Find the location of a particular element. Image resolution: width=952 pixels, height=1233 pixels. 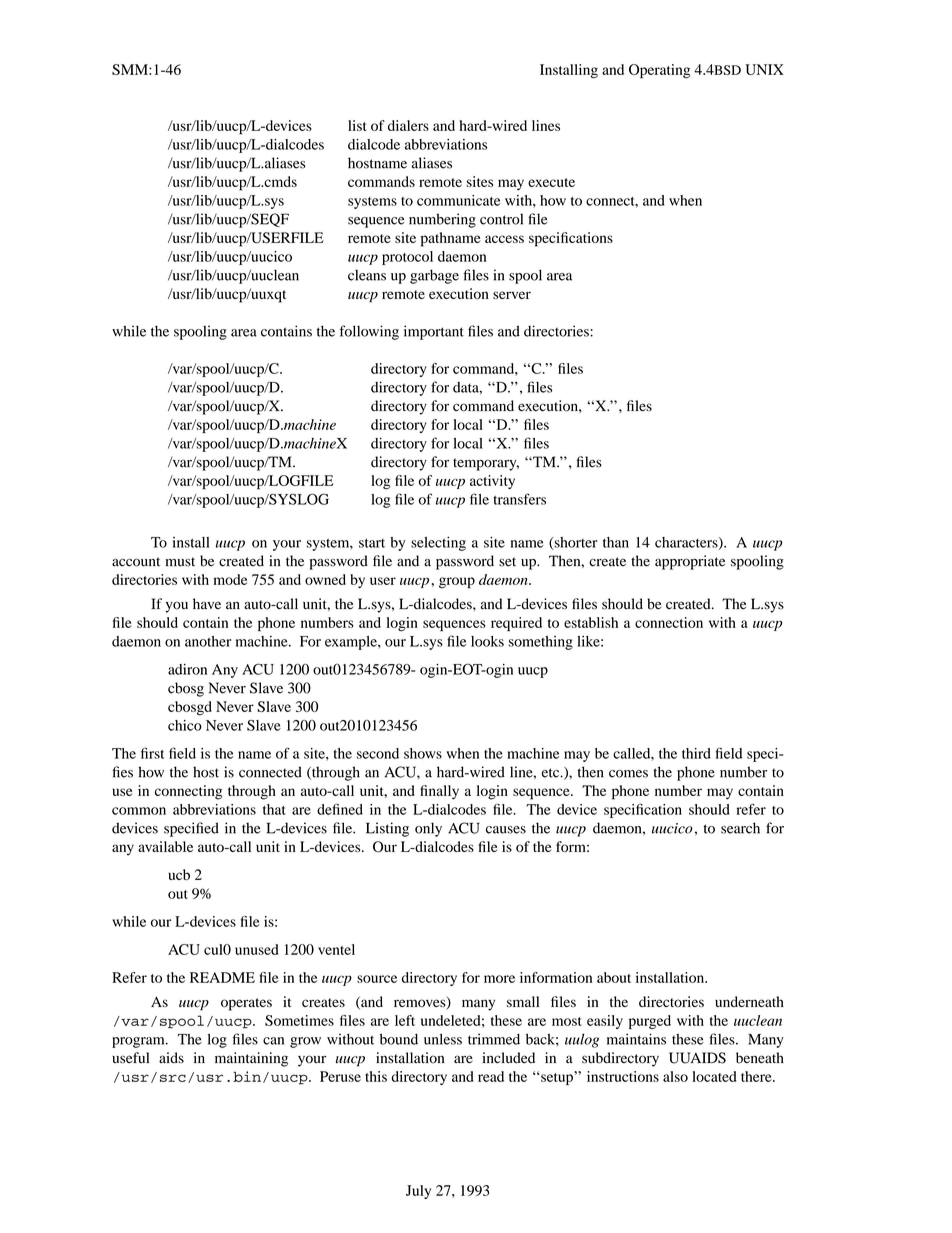

search is located at coordinates (740, 828).
